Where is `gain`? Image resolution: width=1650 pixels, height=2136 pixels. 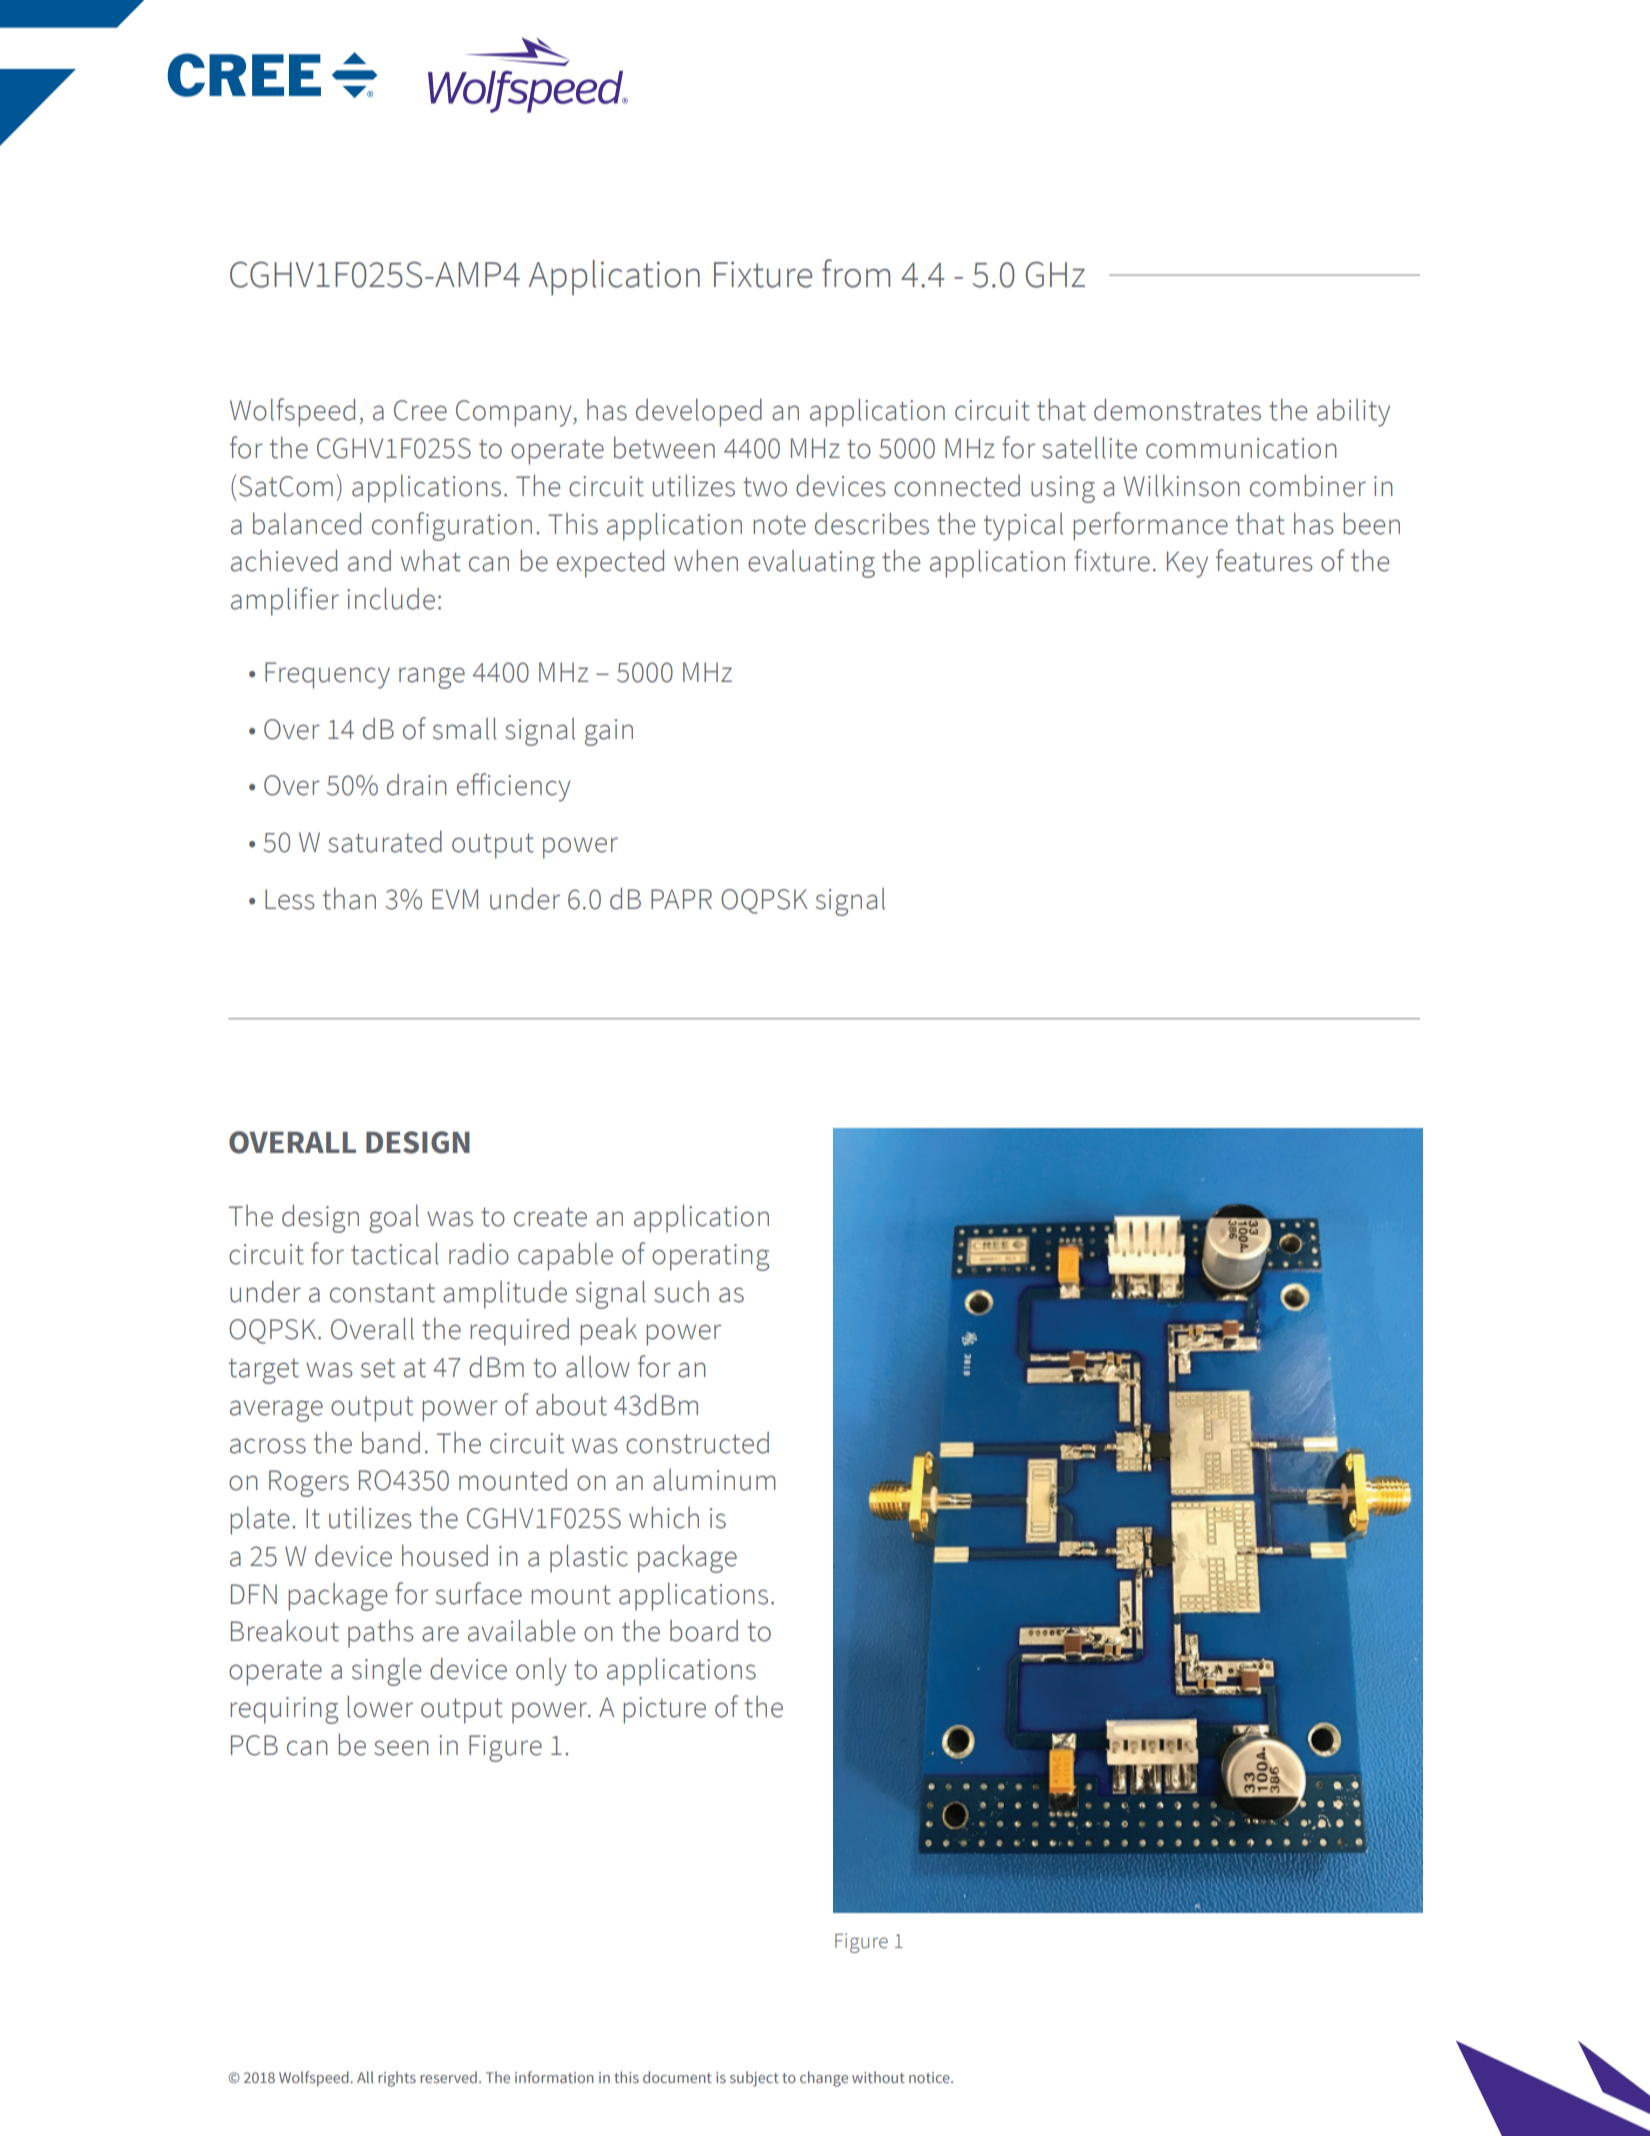 gain is located at coordinates (609, 732).
